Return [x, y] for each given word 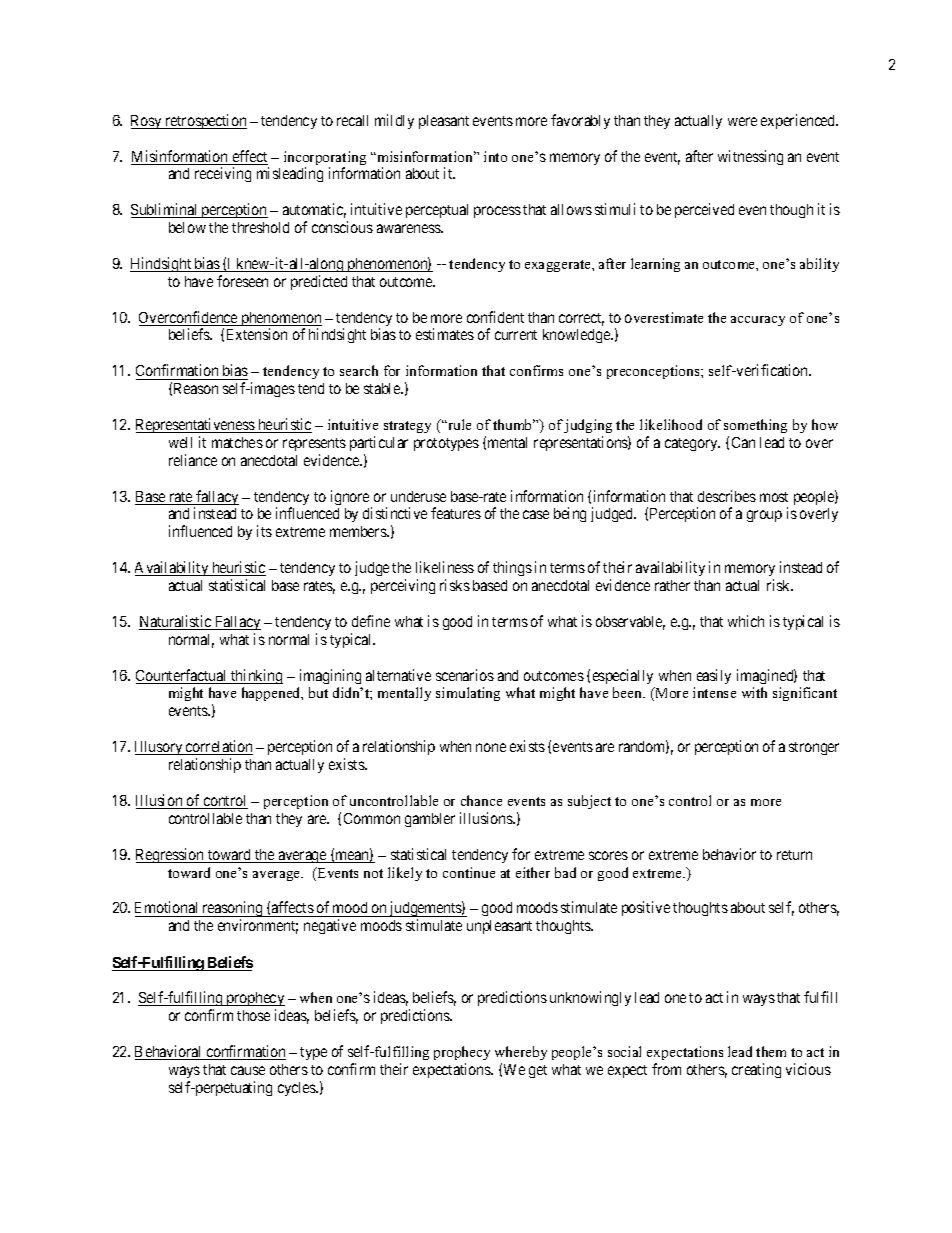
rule [458, 424]
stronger [814, 748]
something [755, 426]
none [491, 747]
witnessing [750, 157]
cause [248, 1070]
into [495, 156]
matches [237, 442]
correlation [218, 747]
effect [249, 157]
